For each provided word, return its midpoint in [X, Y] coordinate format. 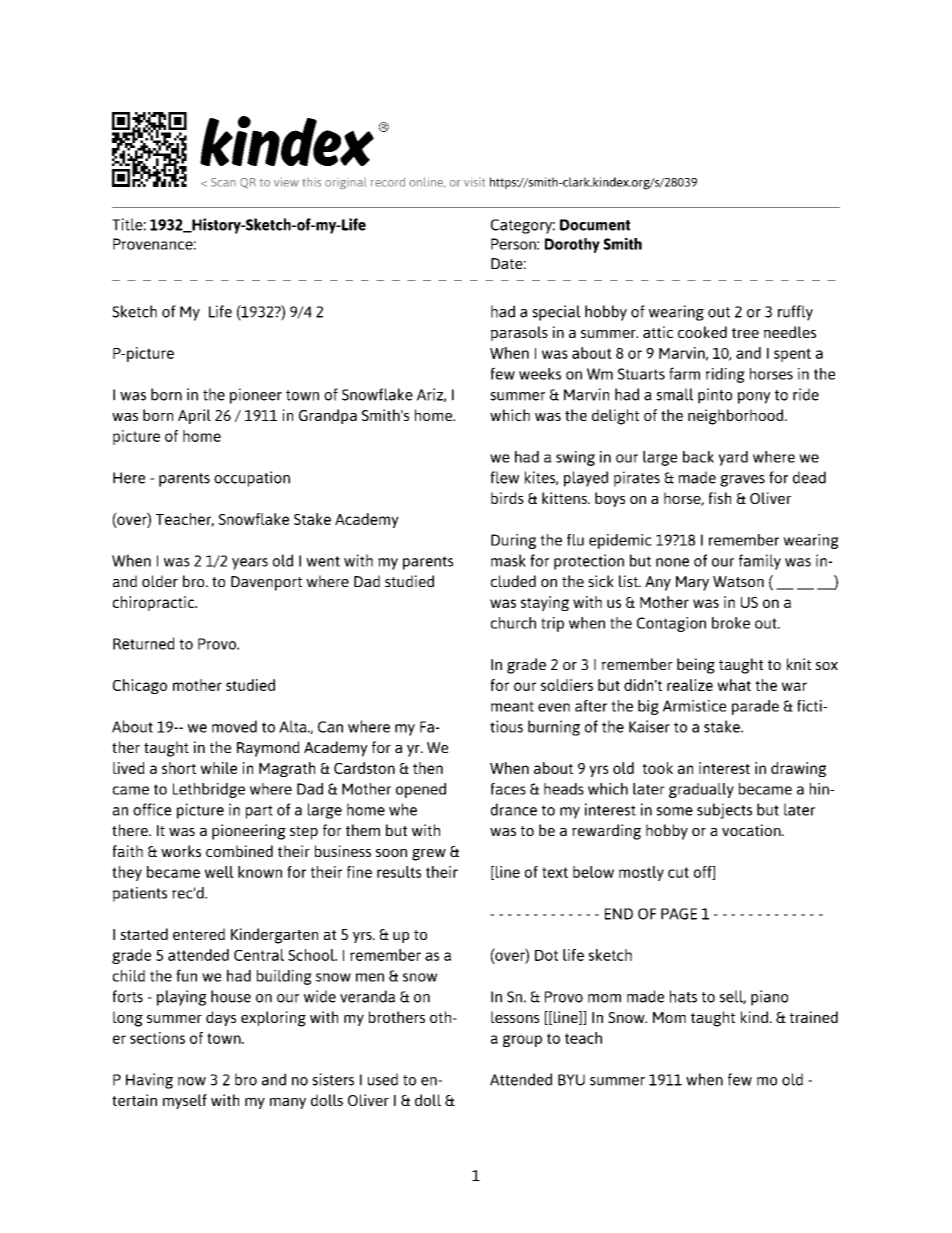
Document [595, 225]
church [513, 623]
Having [149, 1081]
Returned [144, 643]
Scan [223, 182]
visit [474, 182]
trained [814, 1017]
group [522, 1041]
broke [731, 623]
